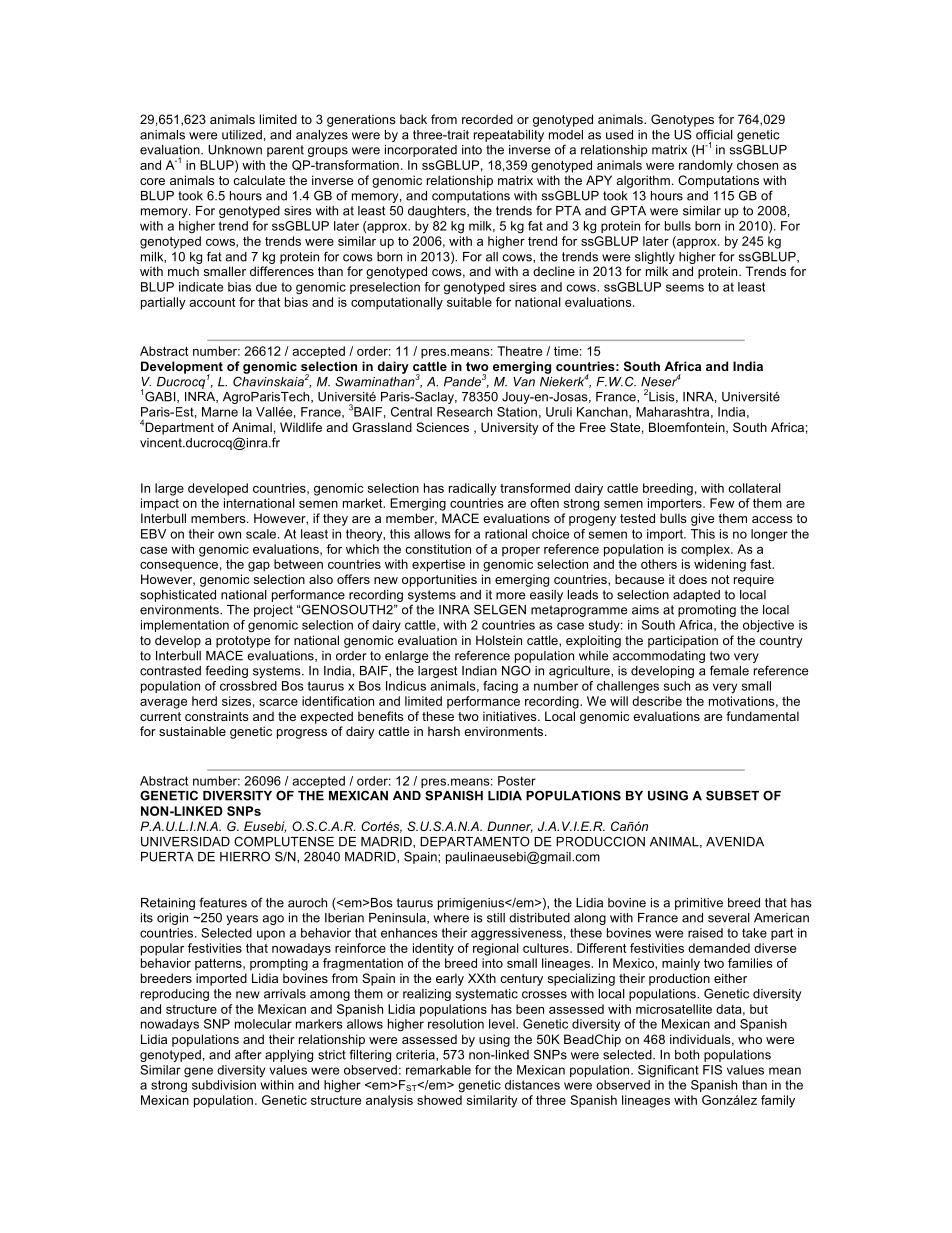 The image size is (952, 1233). Describe the element at coordinates (714, 134) in the document. I see `official` at that location.
